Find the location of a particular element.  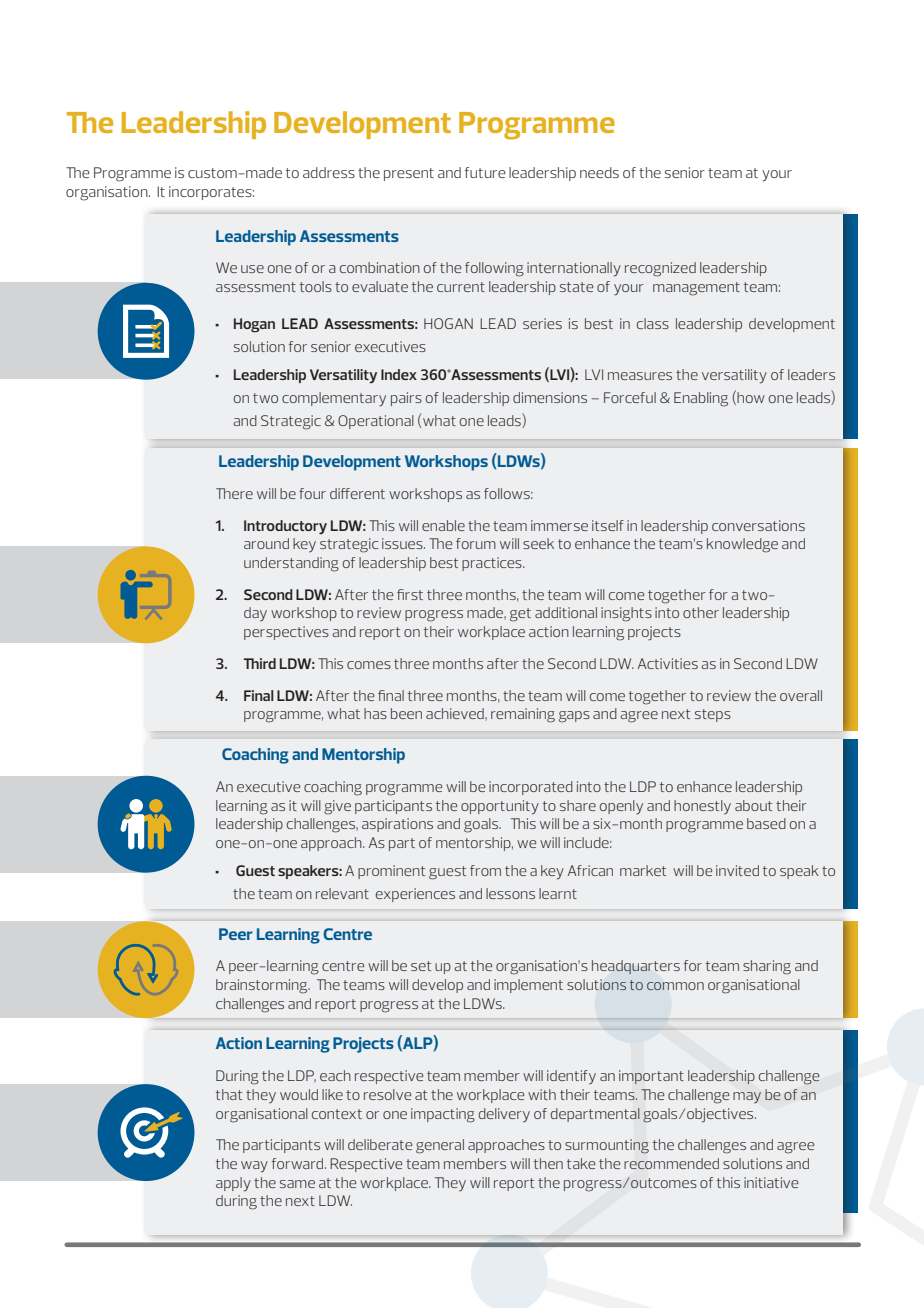

address is located at coordinates (329, 172).
